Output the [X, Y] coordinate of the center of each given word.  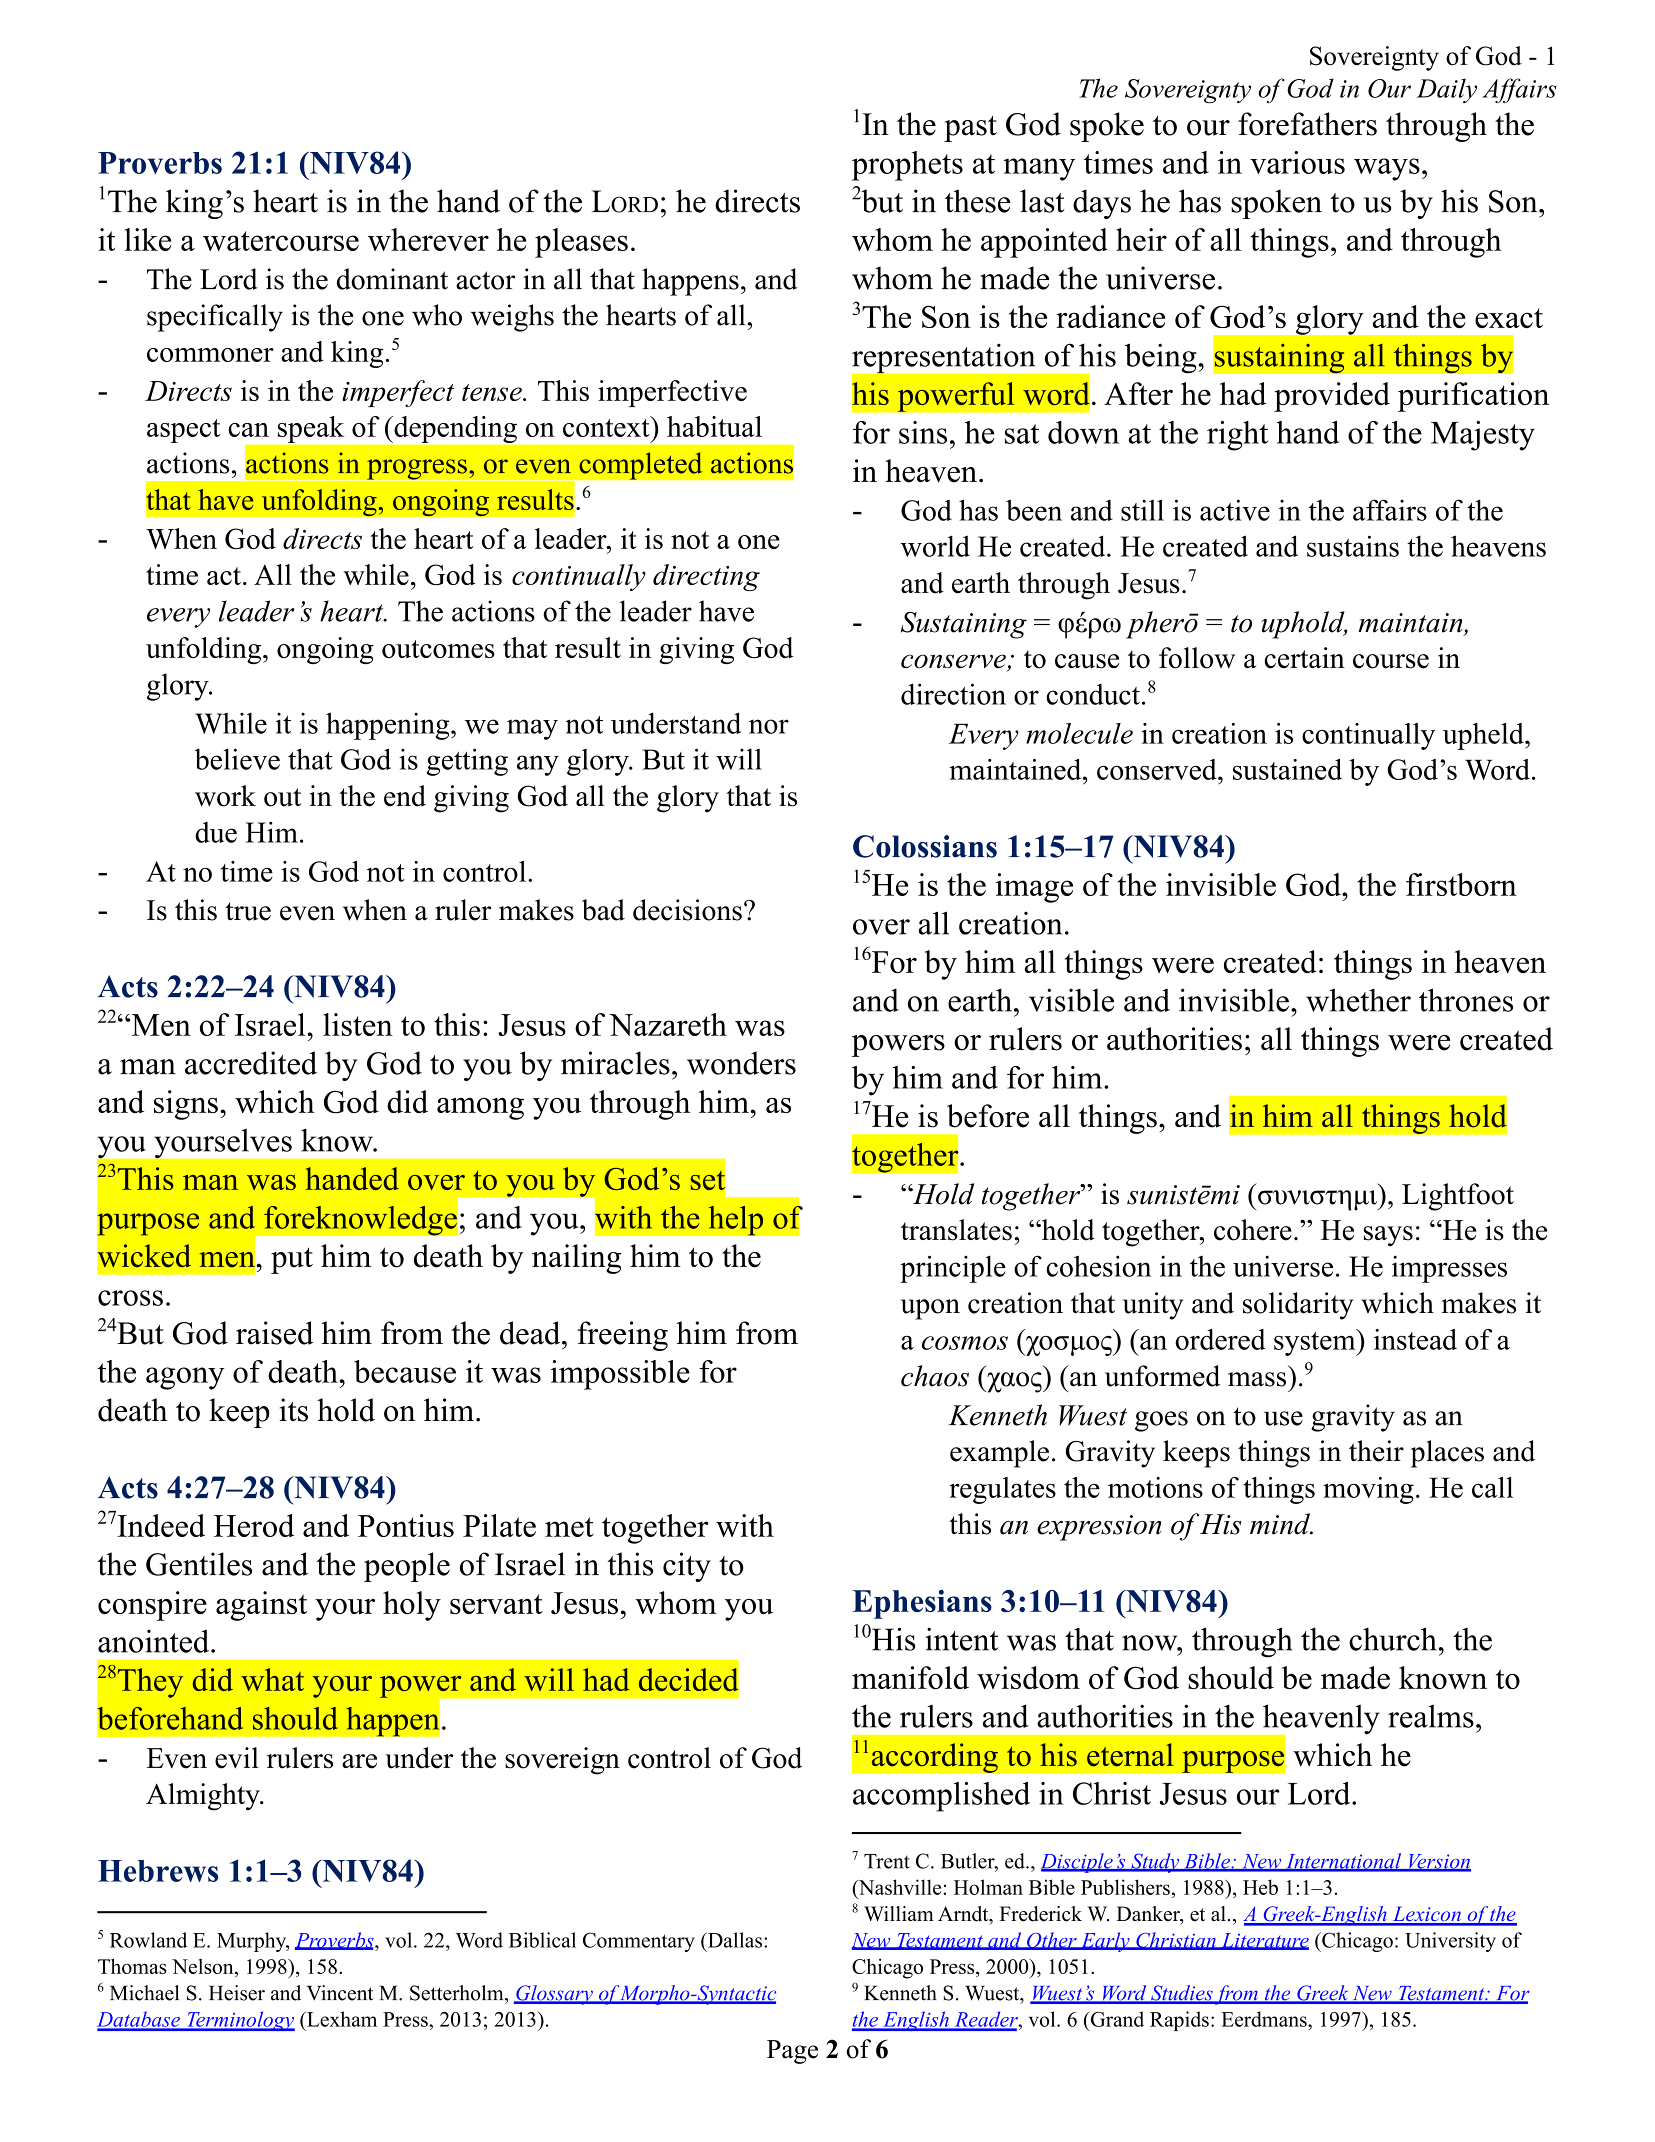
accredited [251, 1063]
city [687, 1567]
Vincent [340, 1993]
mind [1281, 1524]
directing [706, 577]
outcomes [438, 649]
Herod [254, 1525]
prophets [907, 166]
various [1297, 162]
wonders [741, 1063]
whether [1358, 1000]
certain [1304, 658]
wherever [428, 239]
